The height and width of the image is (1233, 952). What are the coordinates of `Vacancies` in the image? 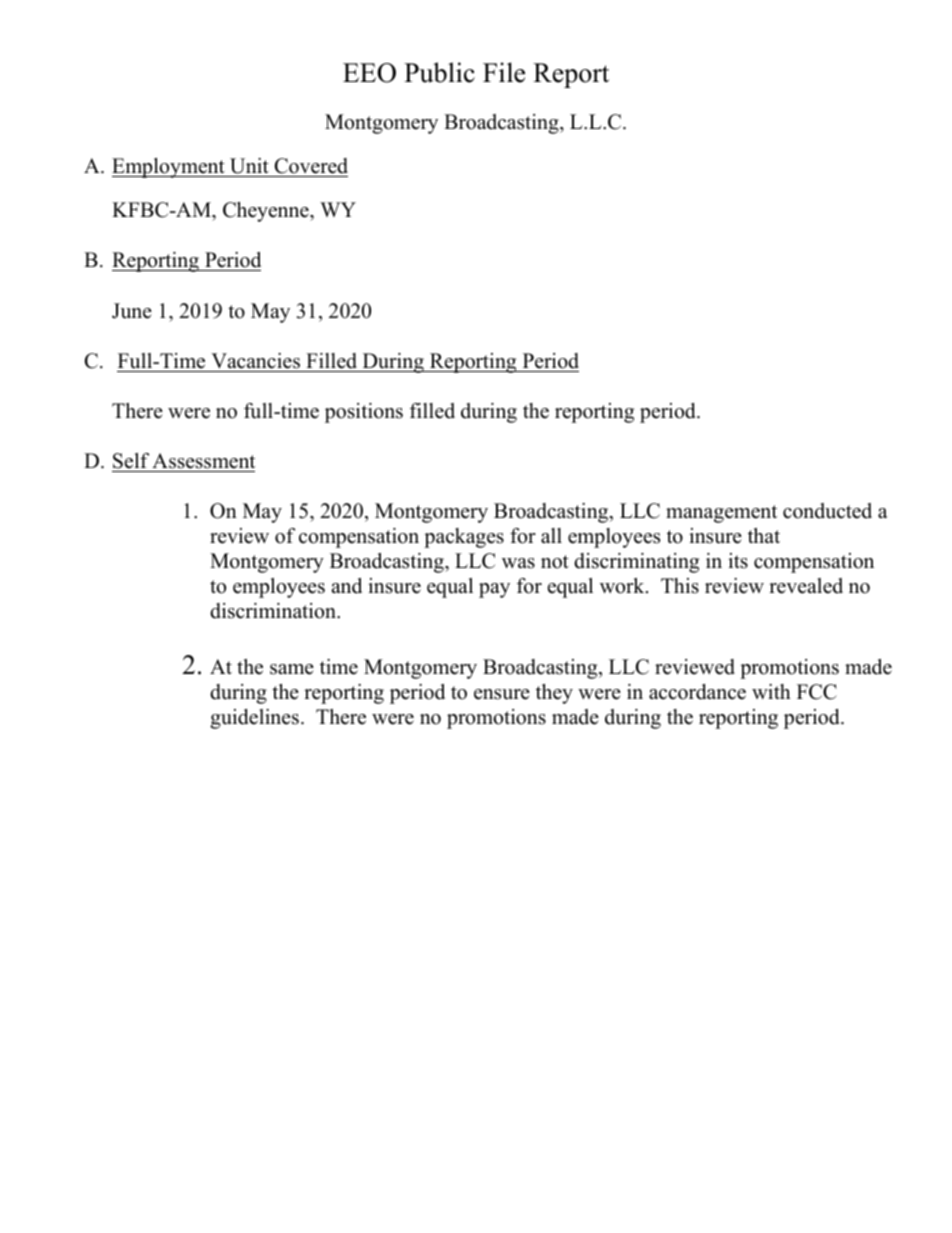 It's located at (255, 361).
